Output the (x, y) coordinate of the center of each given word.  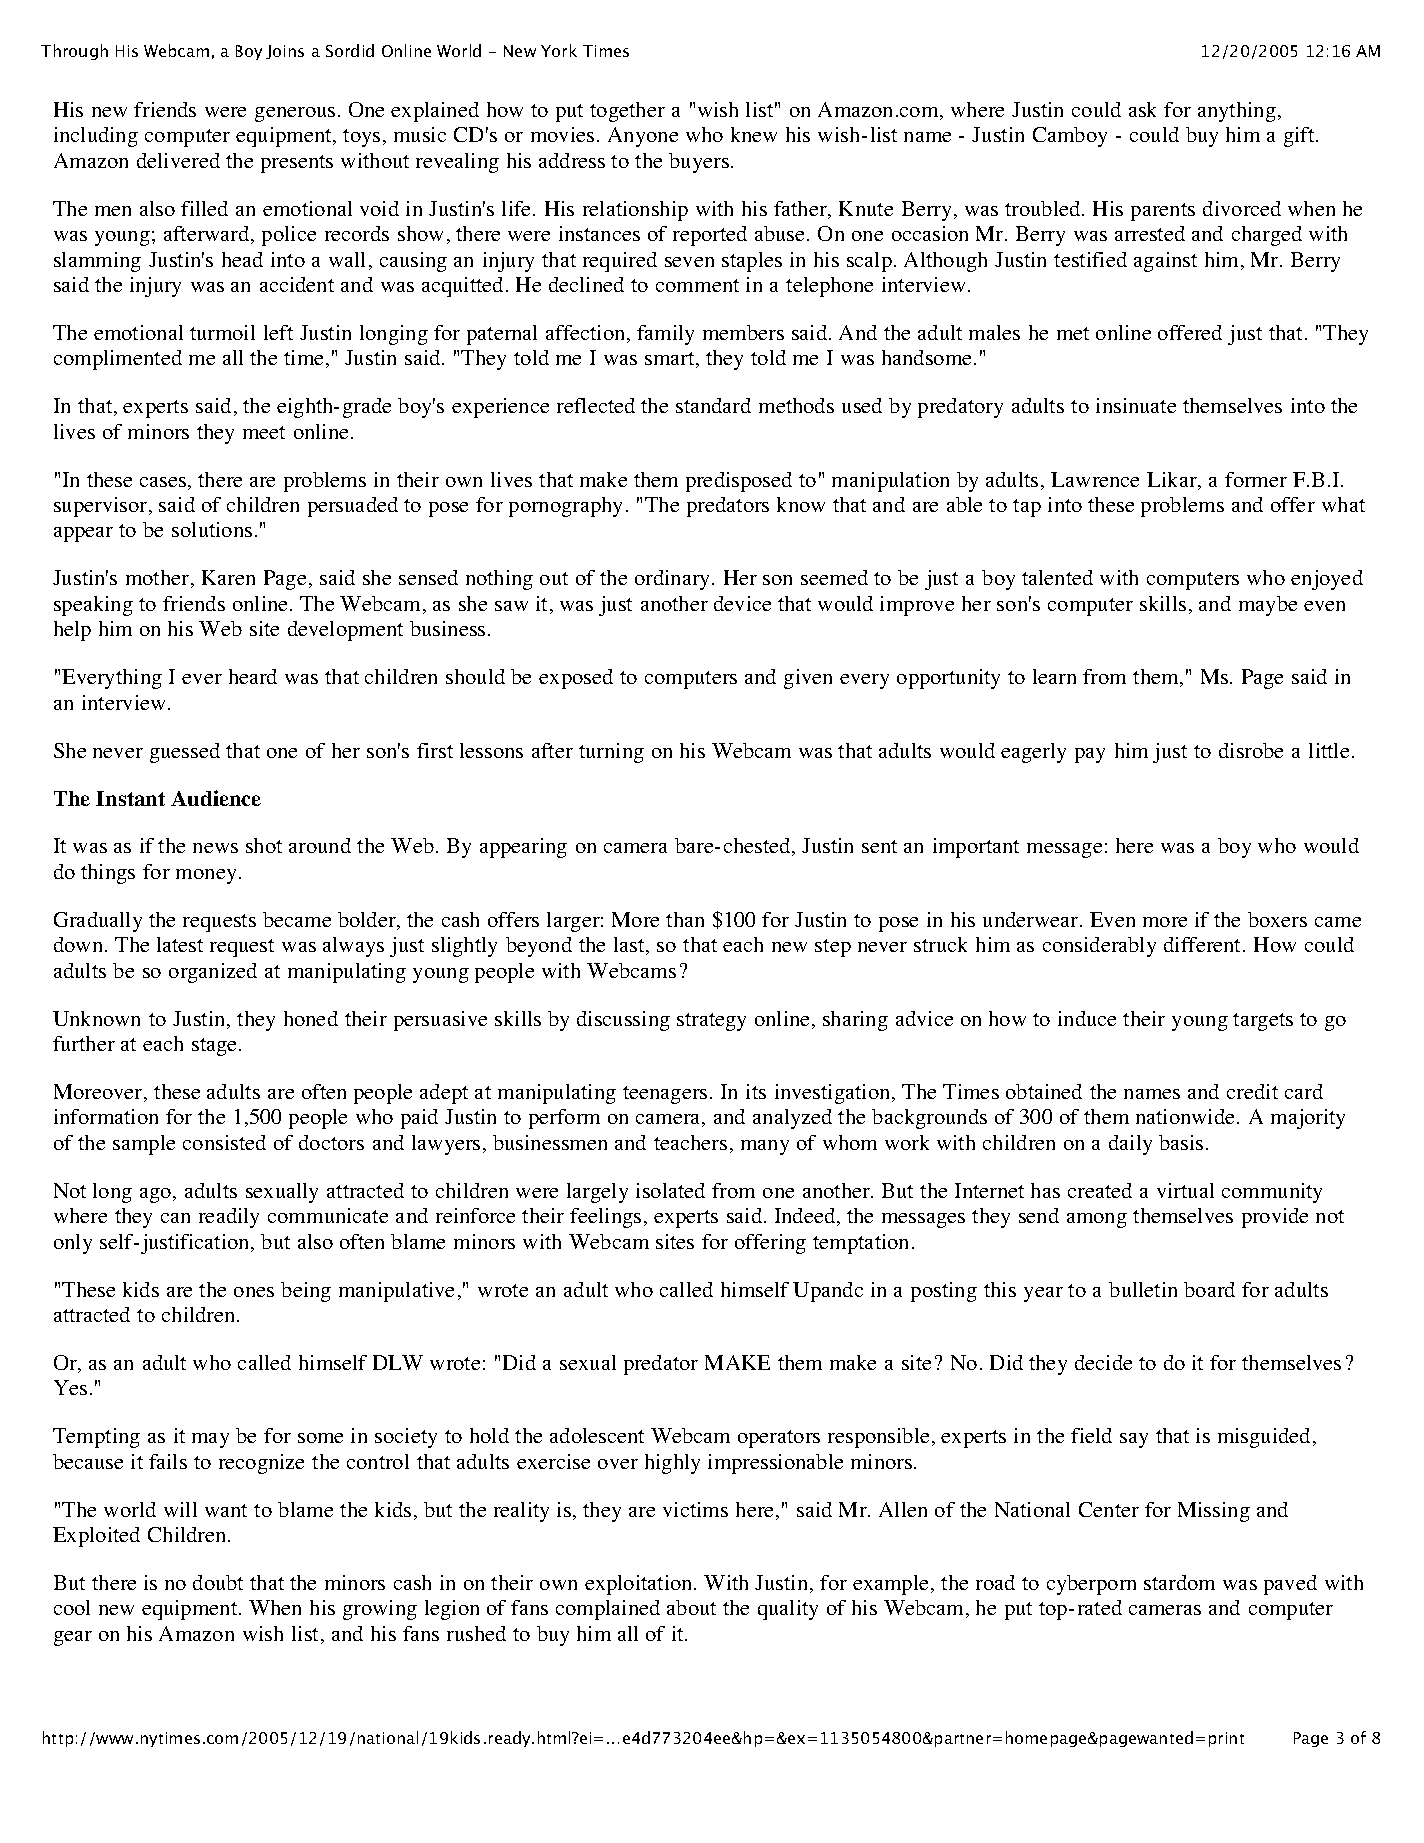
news (215, 848)
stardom (1179, 1582)
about (691, 1607)
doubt (218, 1582)
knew (754, 134)
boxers (1277, 919)
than (685, 919)
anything (1237, 112)
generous (295, 114)
